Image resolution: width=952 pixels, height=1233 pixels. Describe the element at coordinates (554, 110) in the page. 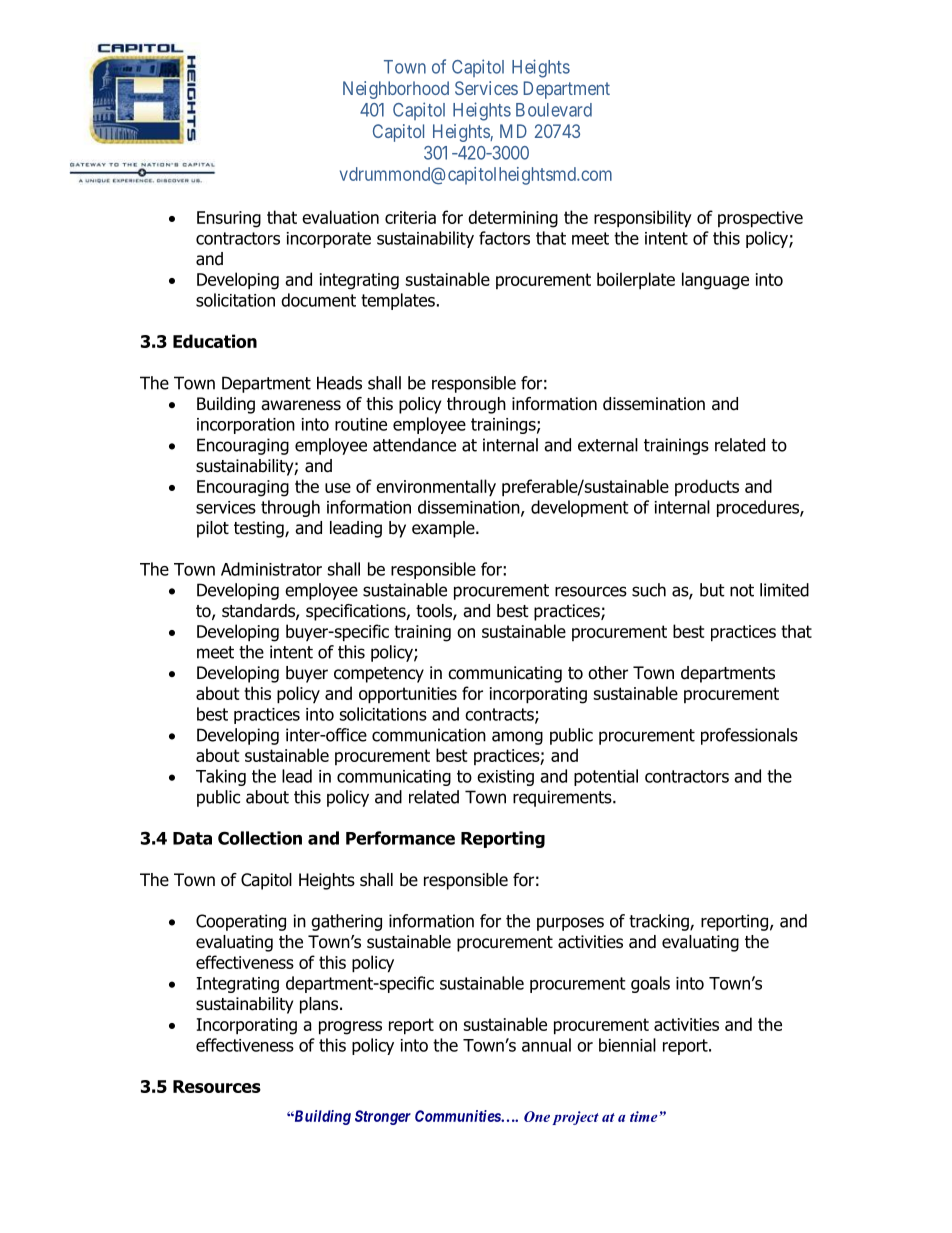

I see `Boulevard` at that location.
